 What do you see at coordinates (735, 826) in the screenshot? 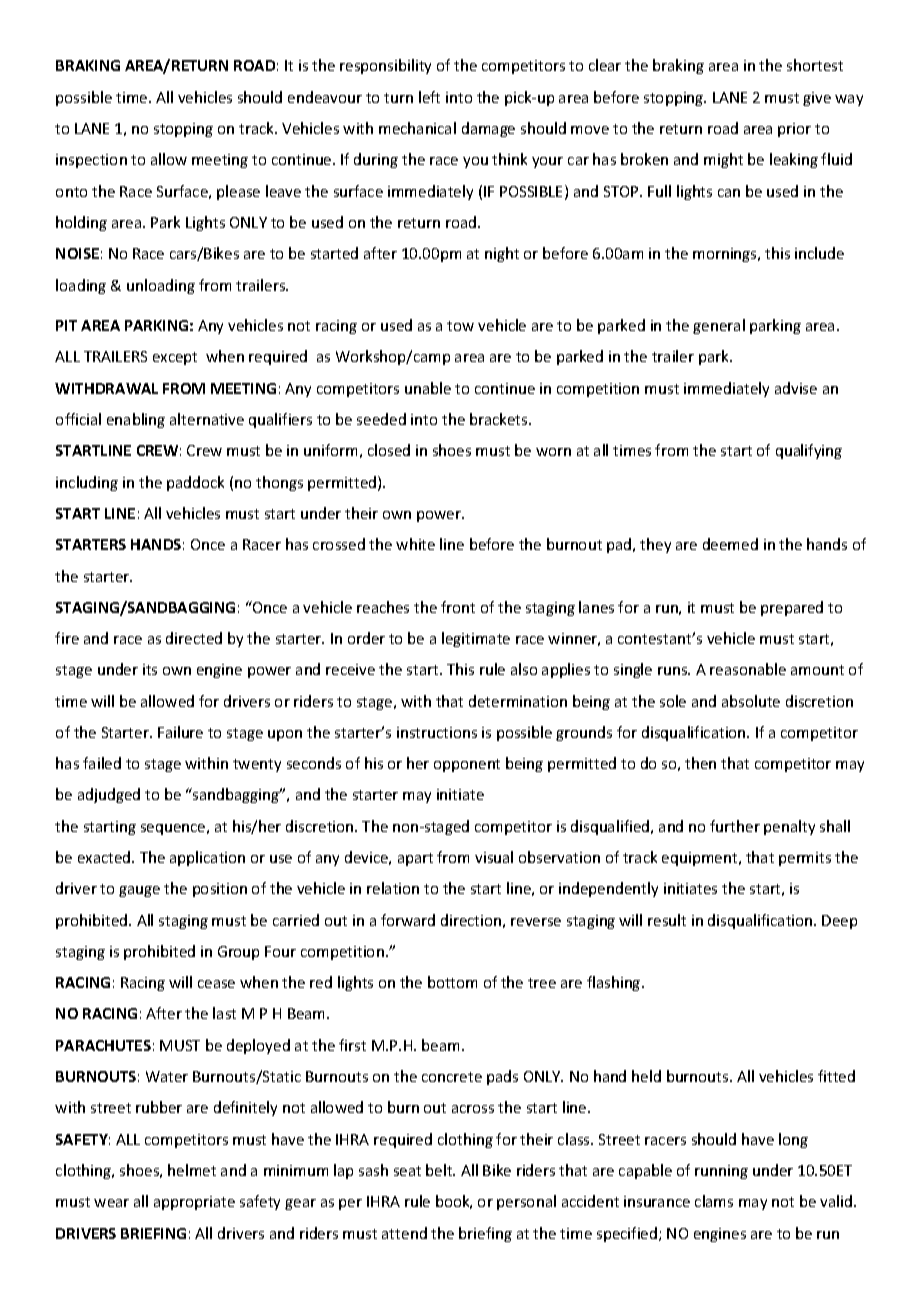
I see `further` at bounding box center [735, 826].
